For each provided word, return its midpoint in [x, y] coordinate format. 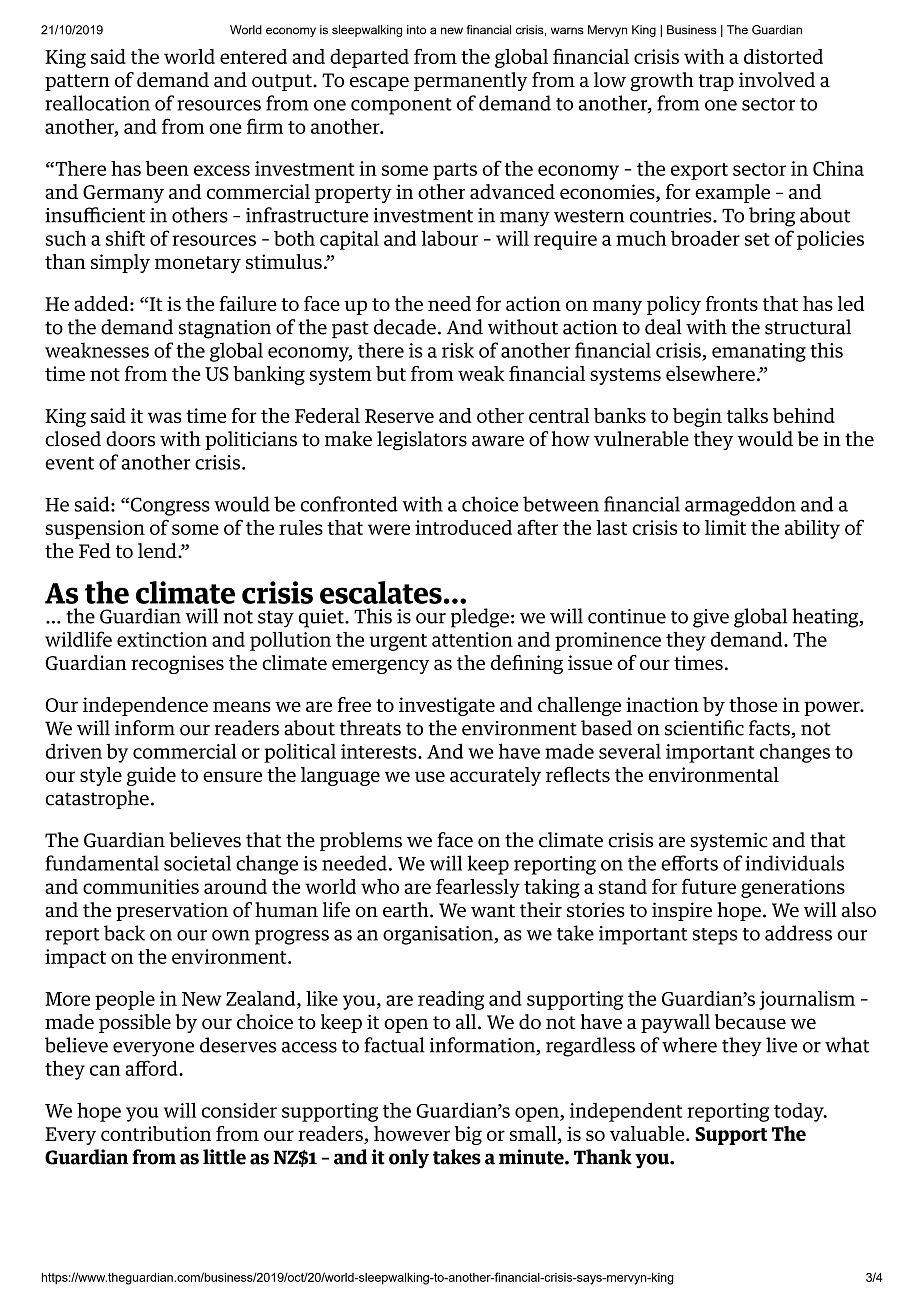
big [468, 1135]
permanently [471, 81]
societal [197, 863]
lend [158, 551]
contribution [156, 1133]
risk [458, 350]
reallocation [97, 103]
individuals [794, 863]
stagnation [225, 329]
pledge [480, 618]
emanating [759, 352]
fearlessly [478, 888]
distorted [783, 56]
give [711, 618]
